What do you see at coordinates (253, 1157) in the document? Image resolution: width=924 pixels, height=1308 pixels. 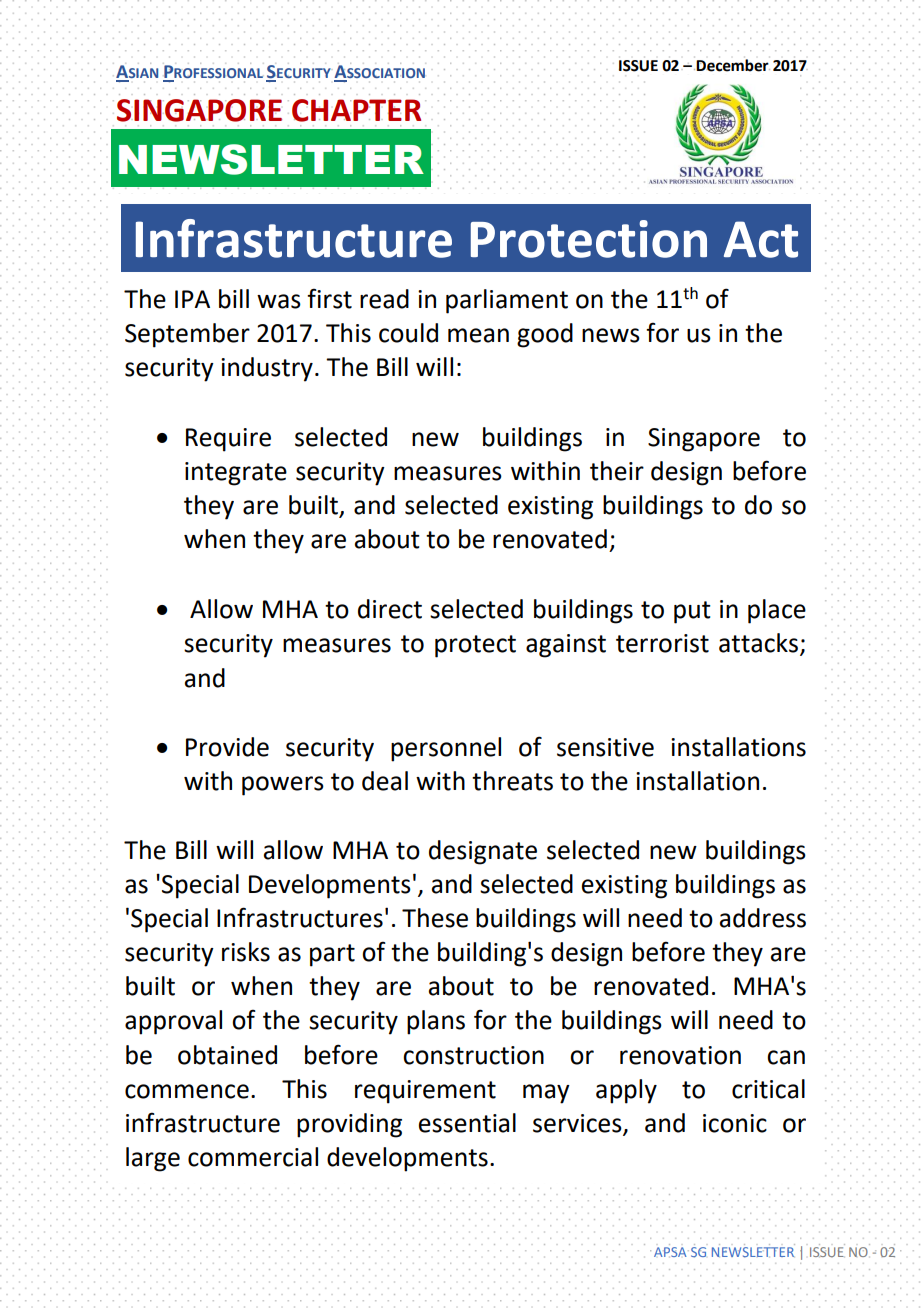 I see `commercial` at bounding box center [253, 1157].
